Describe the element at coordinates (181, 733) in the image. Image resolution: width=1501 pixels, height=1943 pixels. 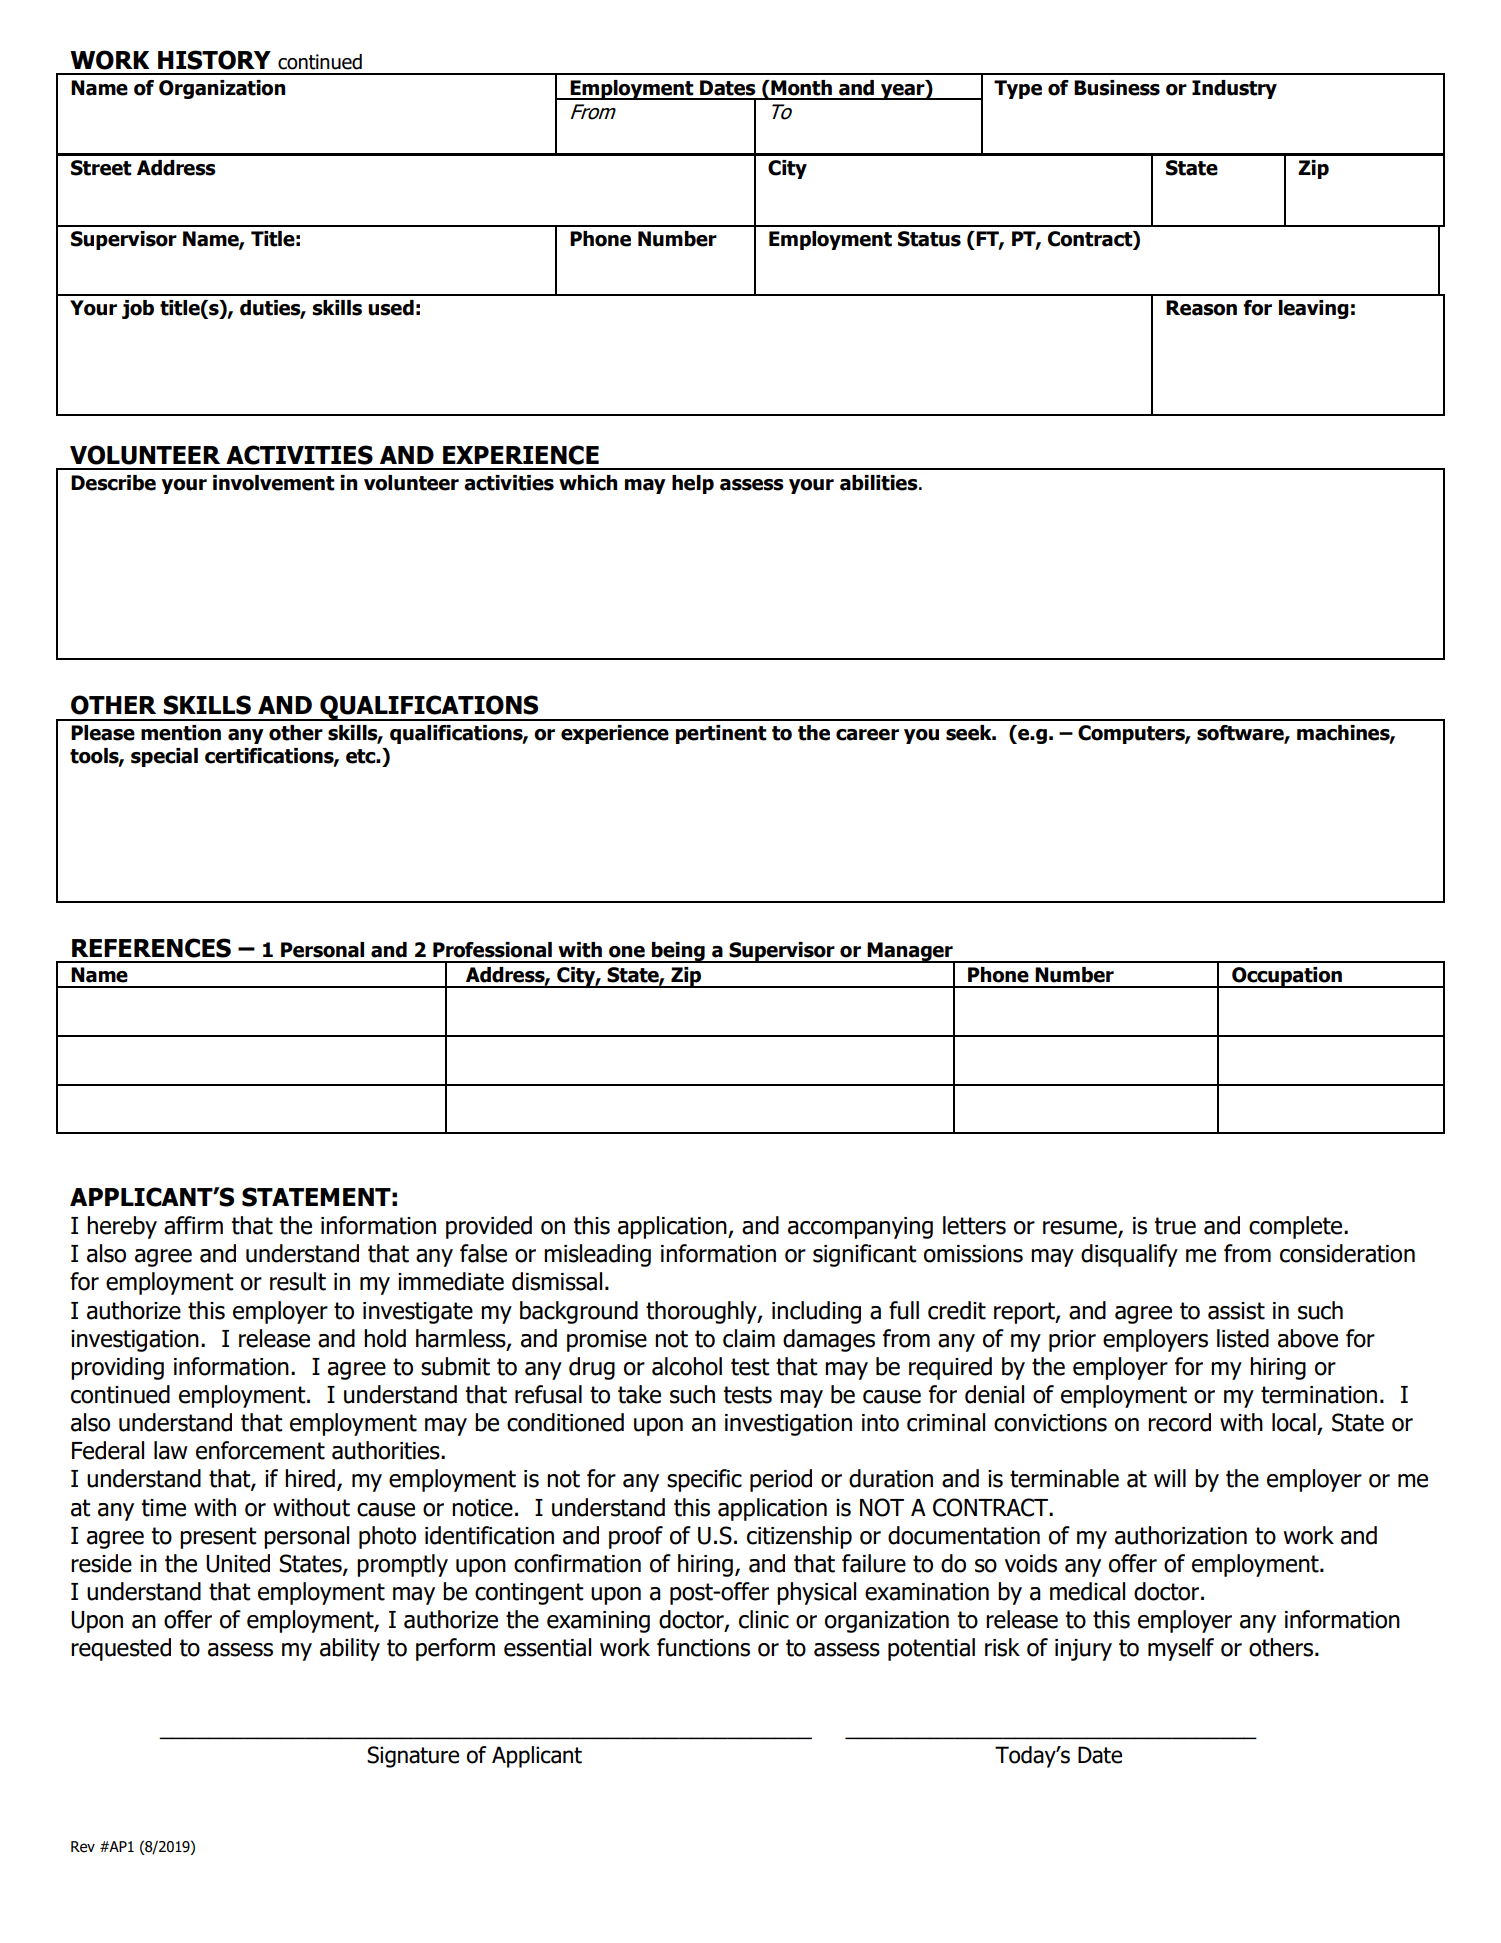
I see `mention` at that location.
